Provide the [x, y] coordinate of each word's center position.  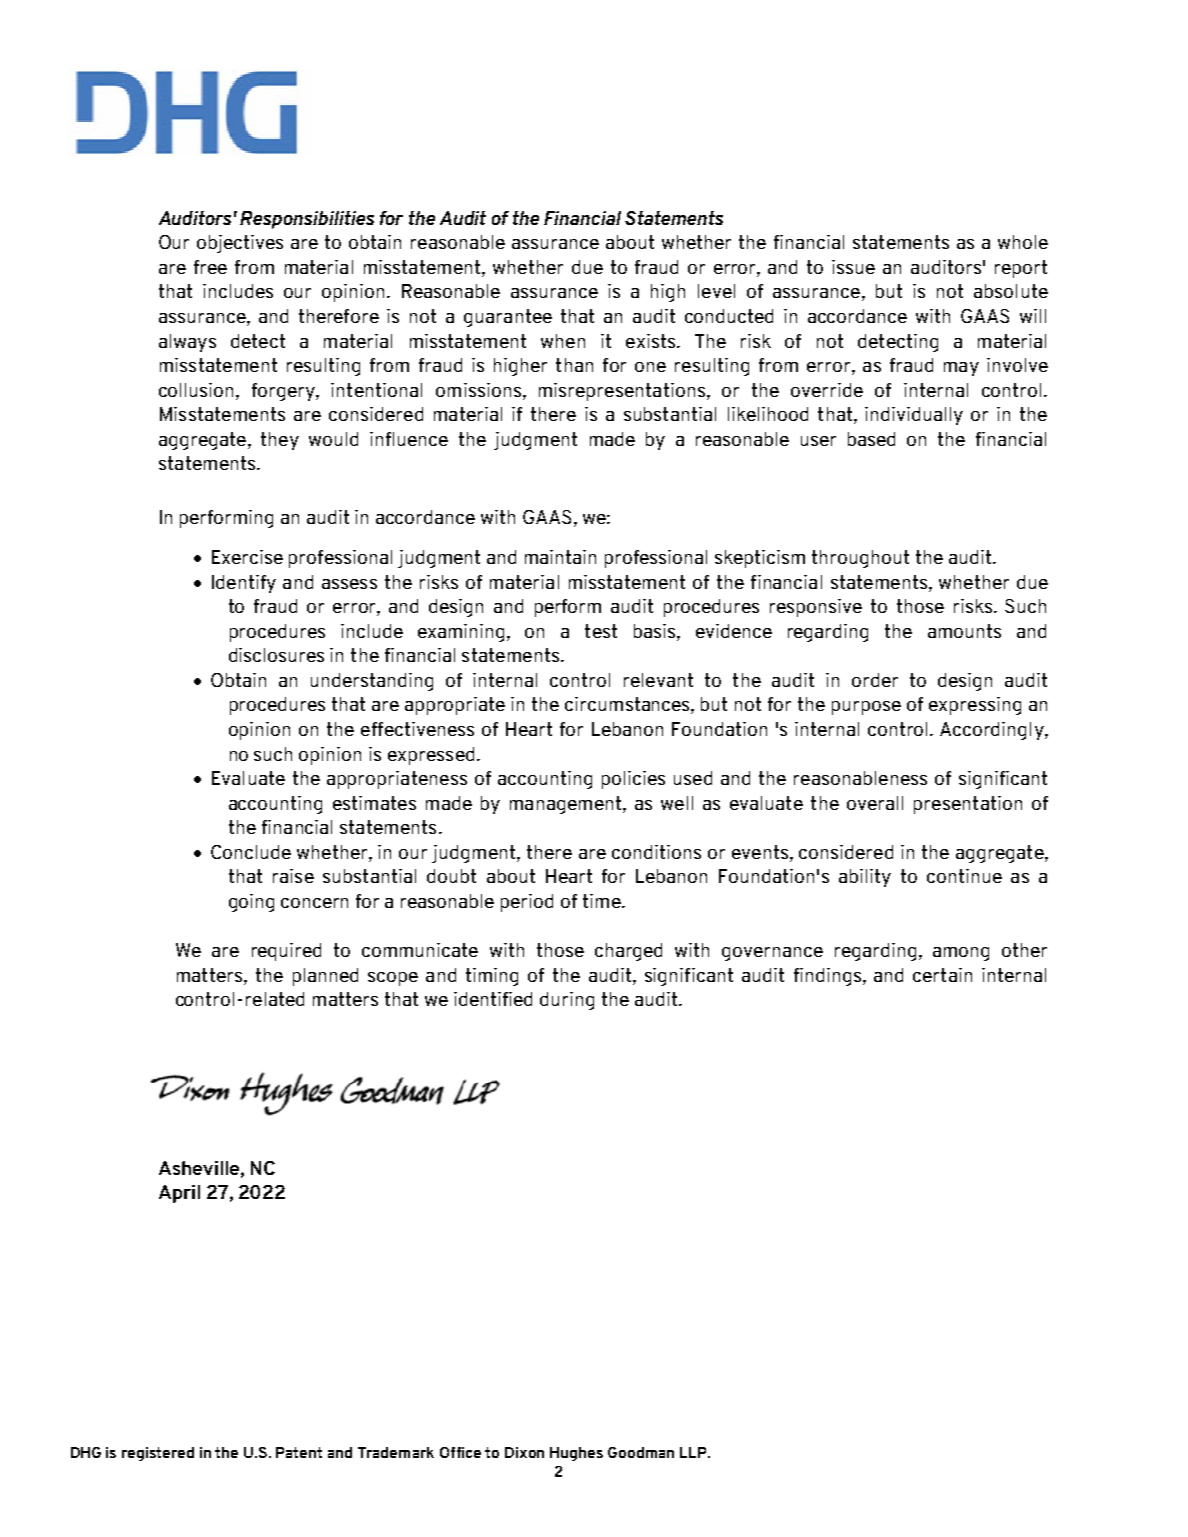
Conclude [251, 852]
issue [853, 267]
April [179, 1194]
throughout [860, 559]
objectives [240, 244]
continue [964, 876]
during [567, 1001]
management [567, 805]
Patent [299, 1452]
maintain [560, 557]
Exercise [247, 557]
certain [942, 975]
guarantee [508, 318]
